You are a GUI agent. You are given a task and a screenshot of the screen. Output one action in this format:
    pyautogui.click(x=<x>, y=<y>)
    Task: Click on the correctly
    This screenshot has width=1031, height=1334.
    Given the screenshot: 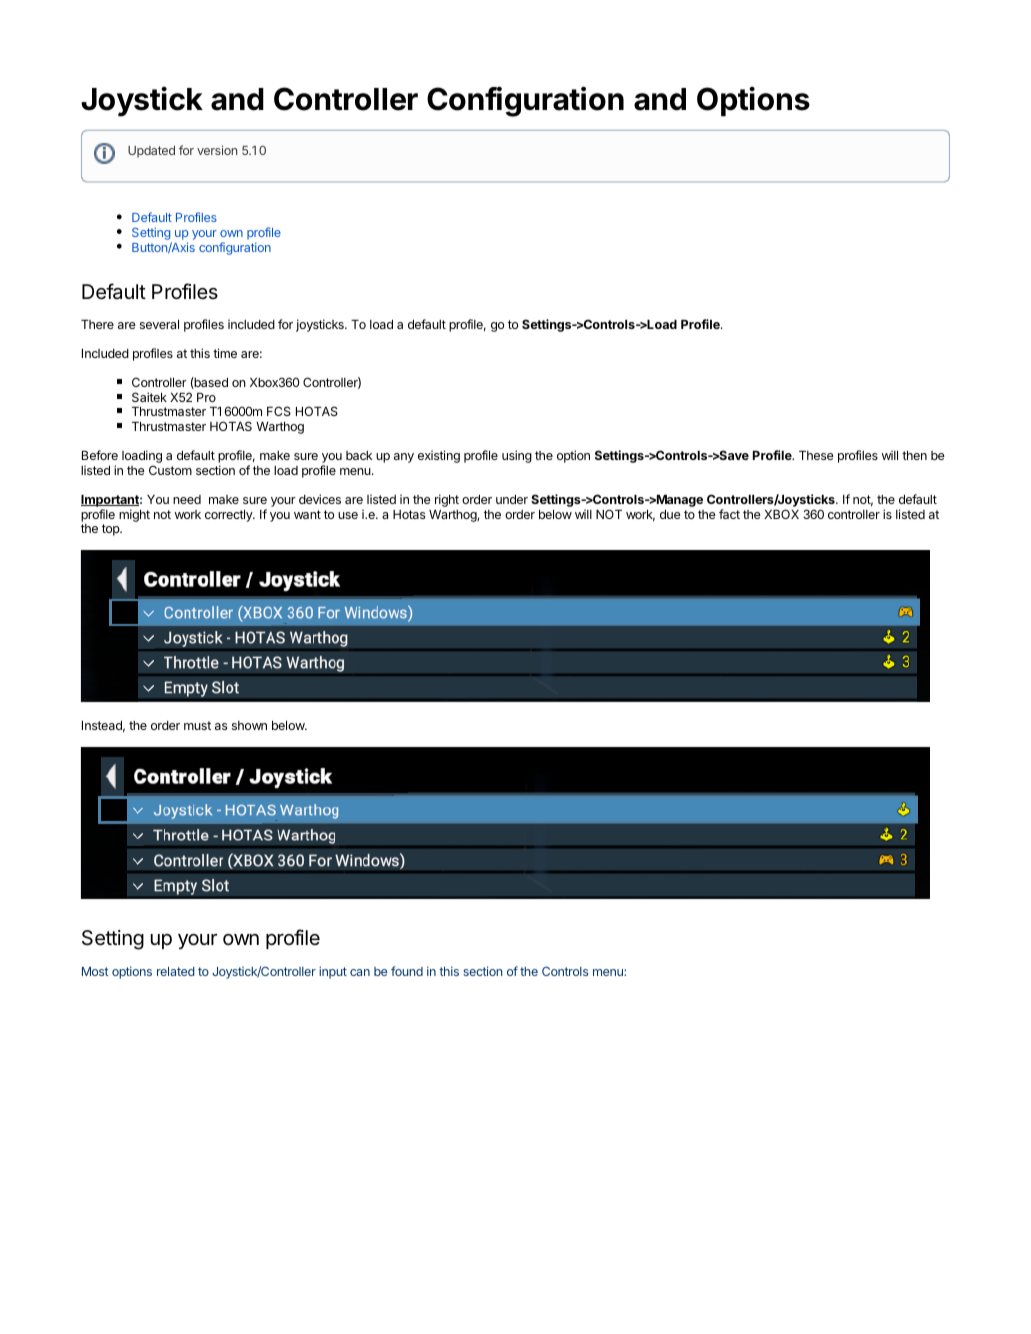 What is the action you would take?
    pyautogui.click(x=230, y=516)
